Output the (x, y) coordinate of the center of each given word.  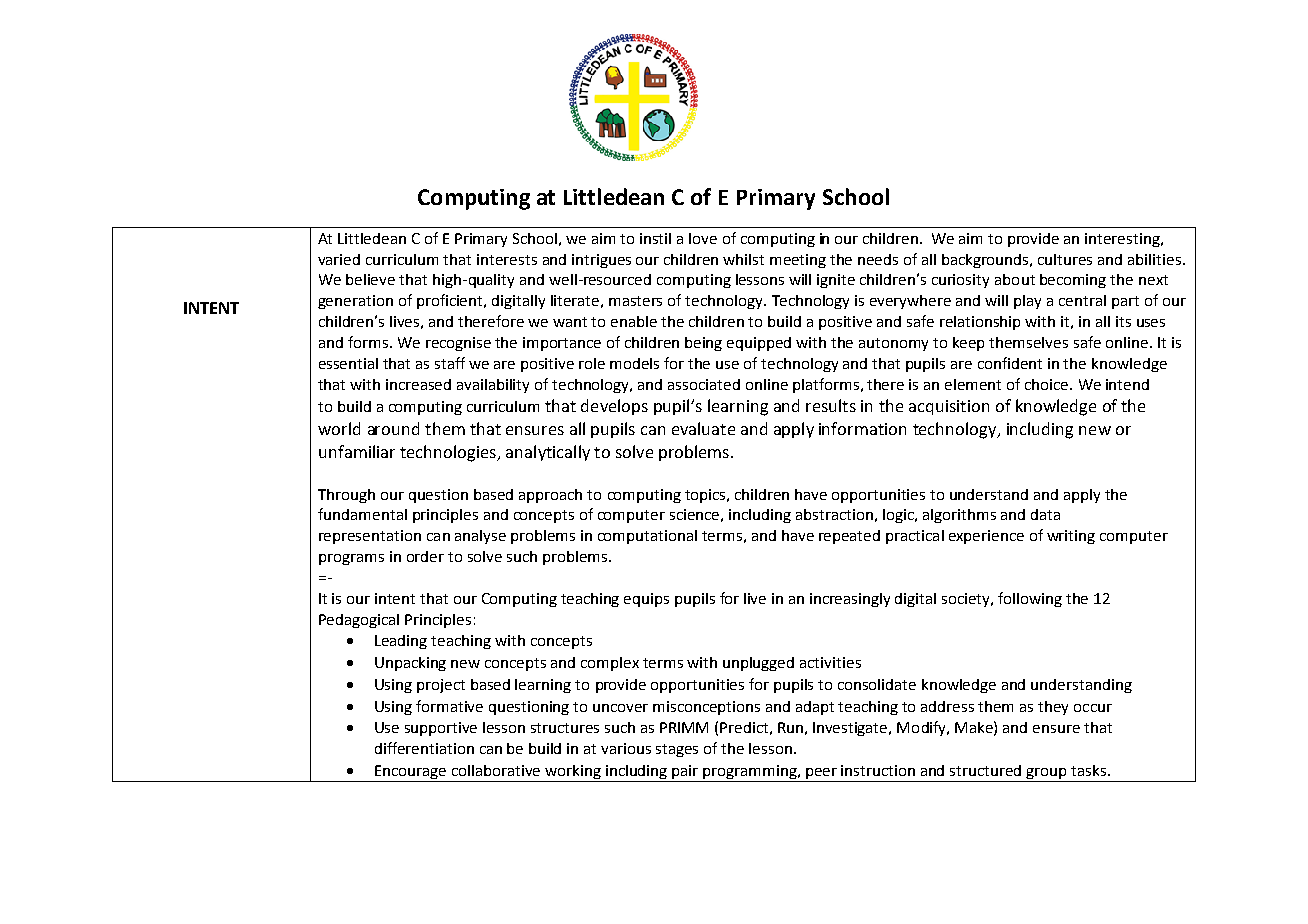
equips (646, 600)
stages (677, 750)
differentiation (424, 748)
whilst (743, 259)
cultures (1065, 259)
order (425, 556)
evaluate (703, 428)
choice (1048, 384)
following (1030, 599)
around (393, 428)
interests (507, 259)
